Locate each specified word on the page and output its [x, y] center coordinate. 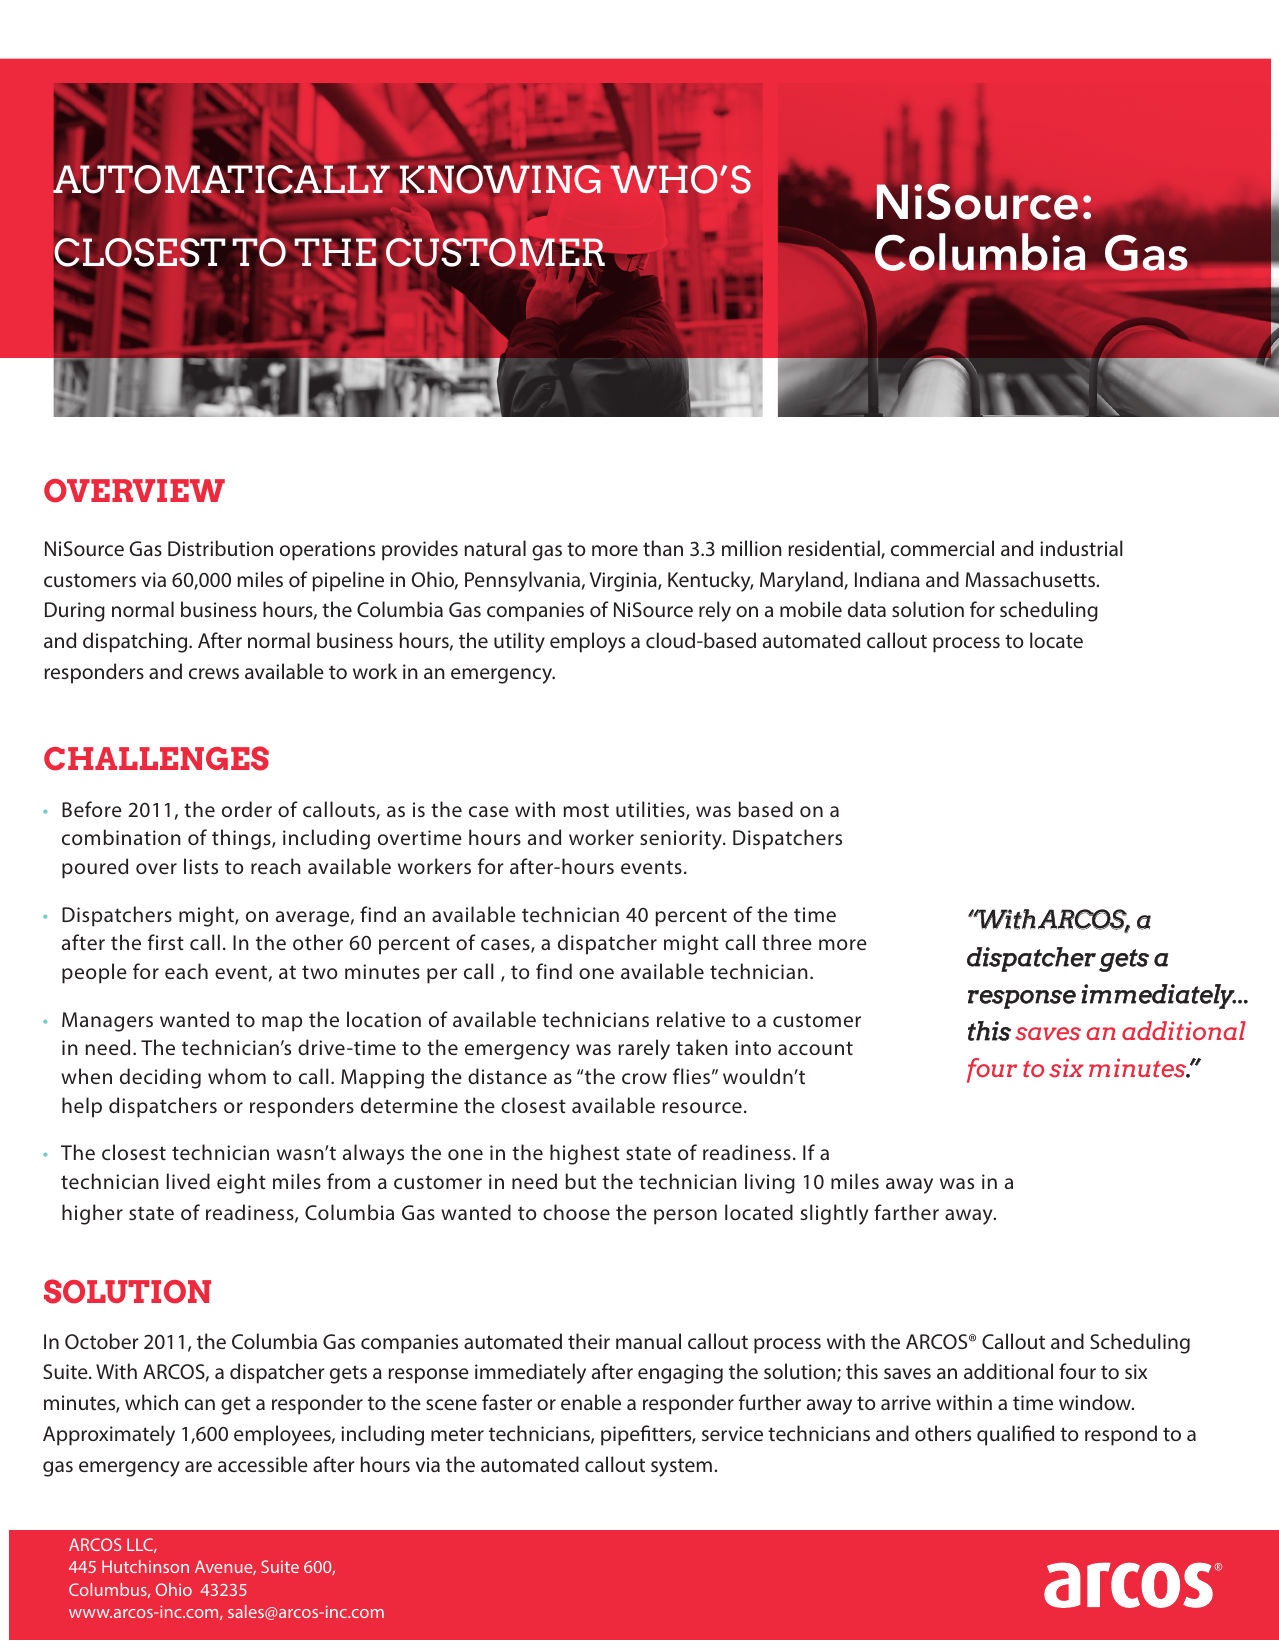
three [787, 942]
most [586, 810]
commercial [942, 548]
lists [201, 866]
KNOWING [500, 178]
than [663, 548]
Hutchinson [145, 1566]
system [681, 1467]
